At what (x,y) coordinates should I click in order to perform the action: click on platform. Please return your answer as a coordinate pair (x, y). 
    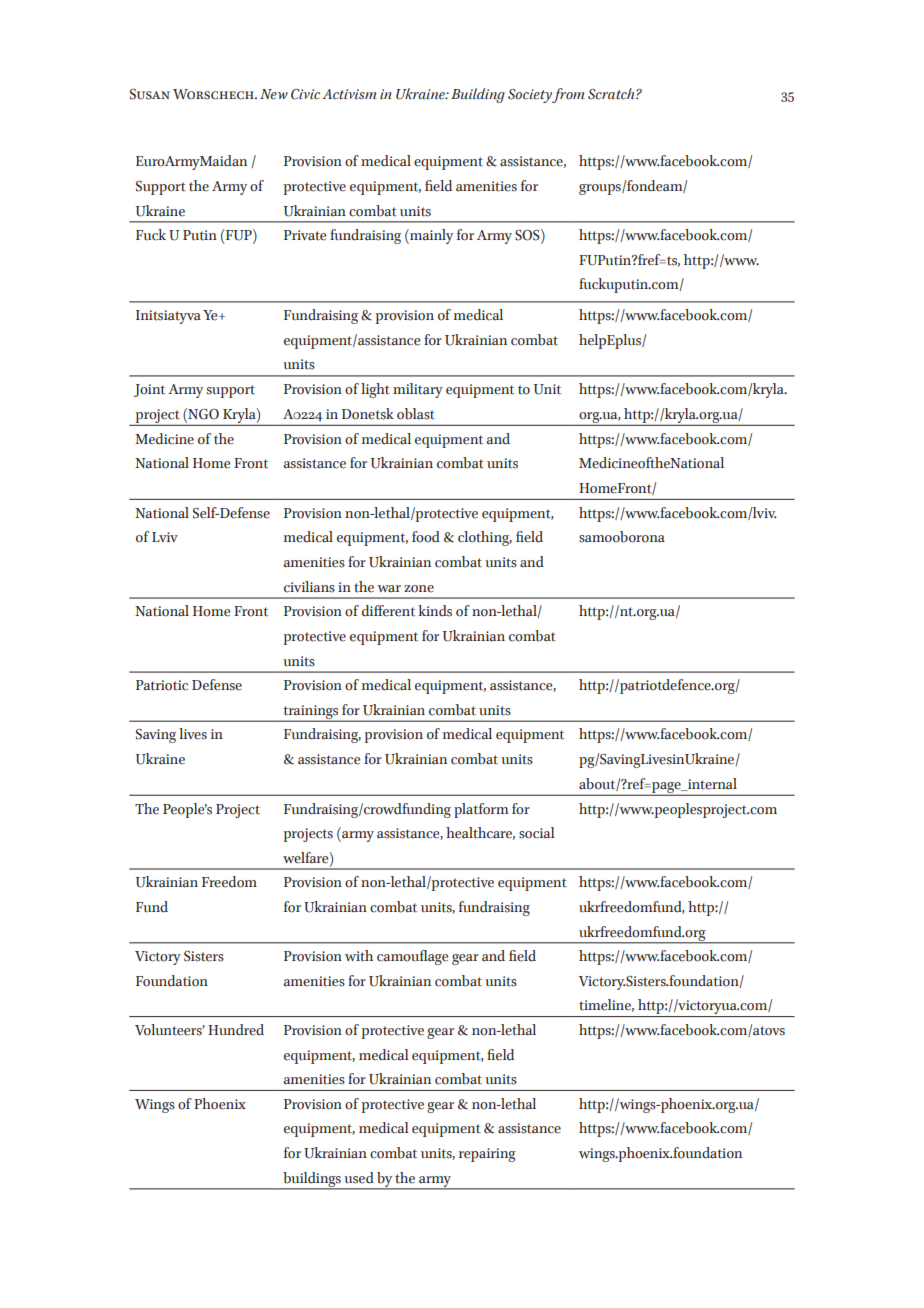
    Looking at the image, I should click on (481, 810).
